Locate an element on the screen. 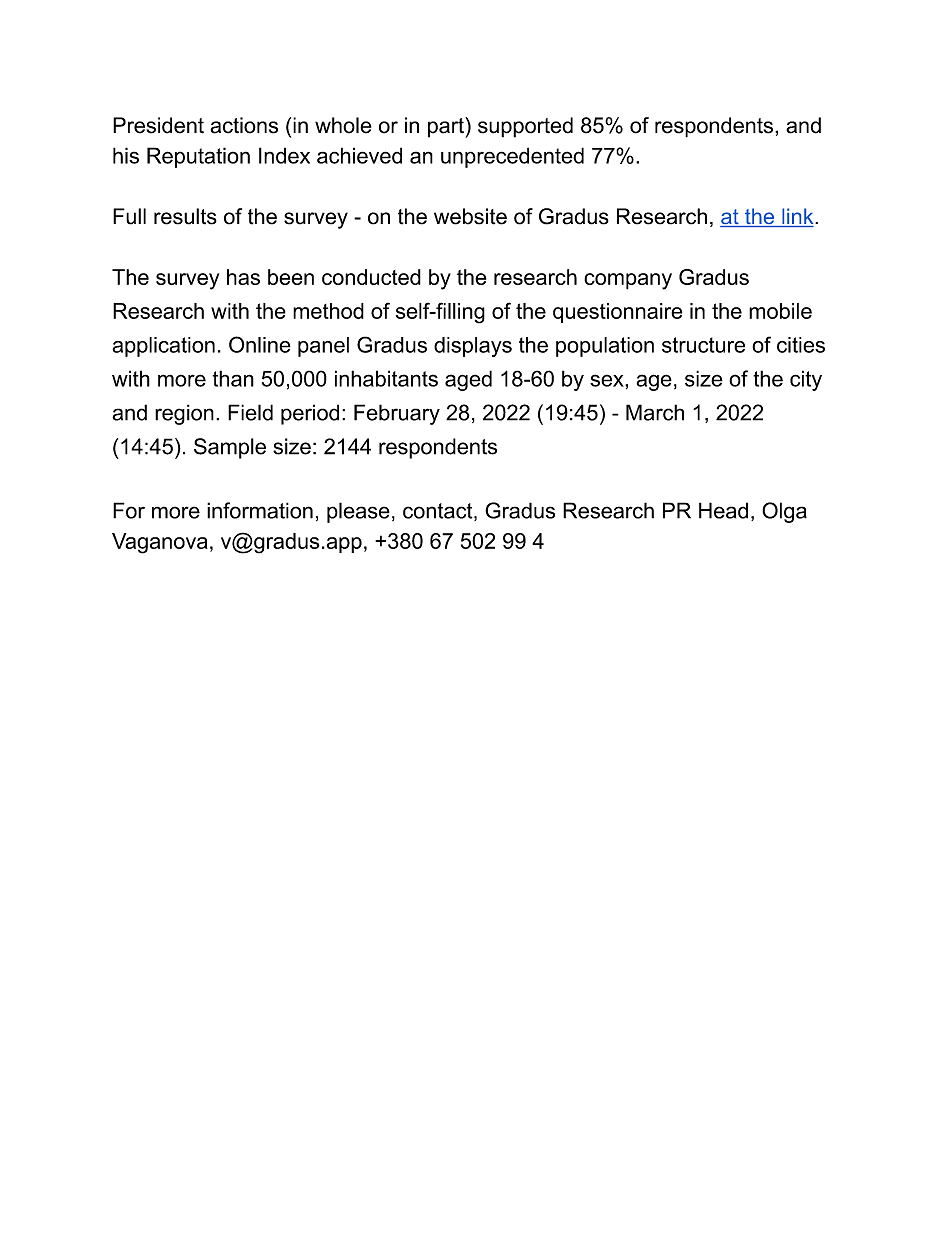 This screenshot has width=952, height=1233. actions is located at coordinates (244, 125).
